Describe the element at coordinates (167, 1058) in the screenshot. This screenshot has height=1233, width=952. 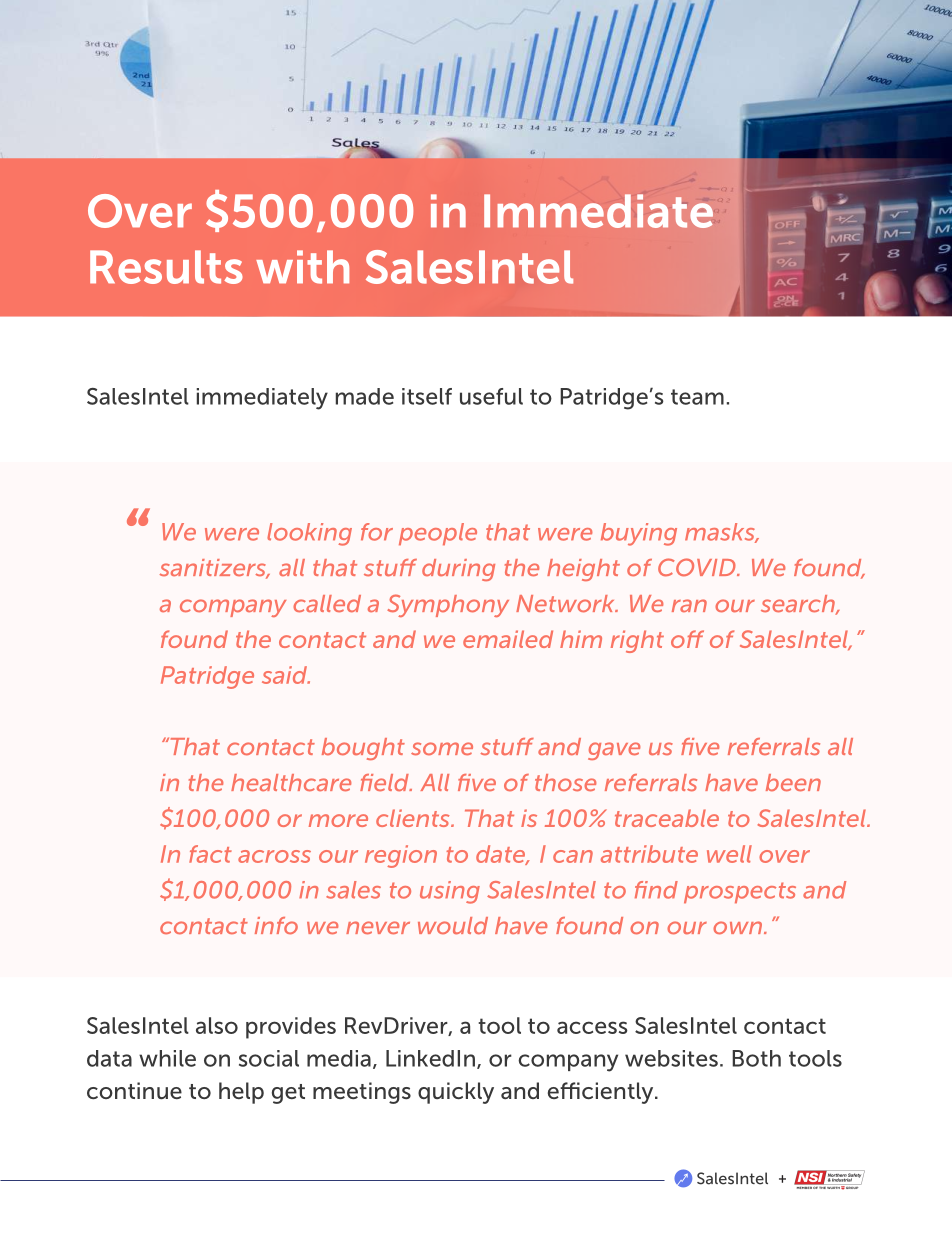
I see `while` at that location.
